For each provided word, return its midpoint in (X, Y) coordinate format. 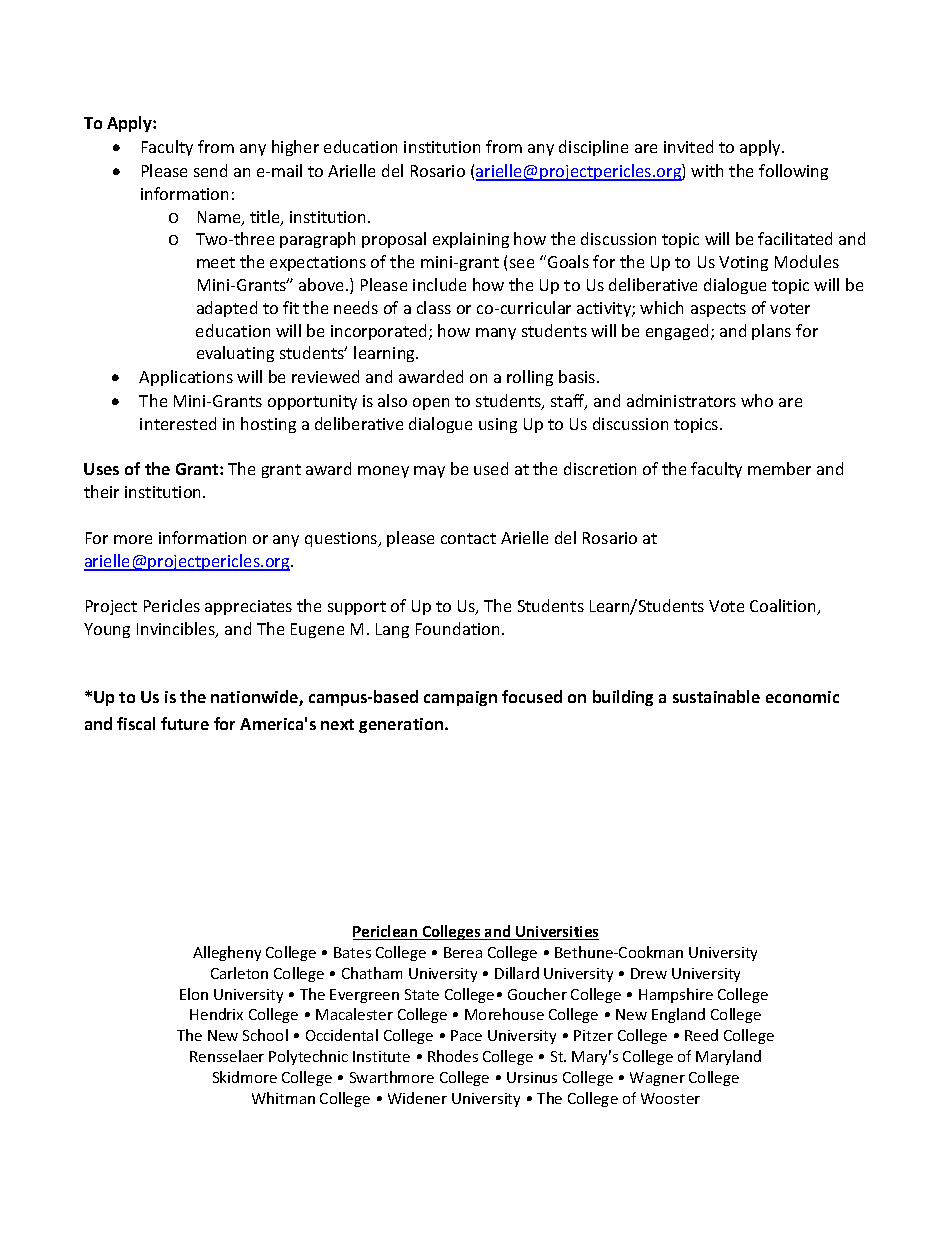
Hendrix (216, 1014)
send (210, 170)
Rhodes (453, 1056)
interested (178, 423)
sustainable (716, 696)
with (707, 170)
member (779, 468)
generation (402, 725)
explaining (471, 240)
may (429, 472)
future (185, 723)
